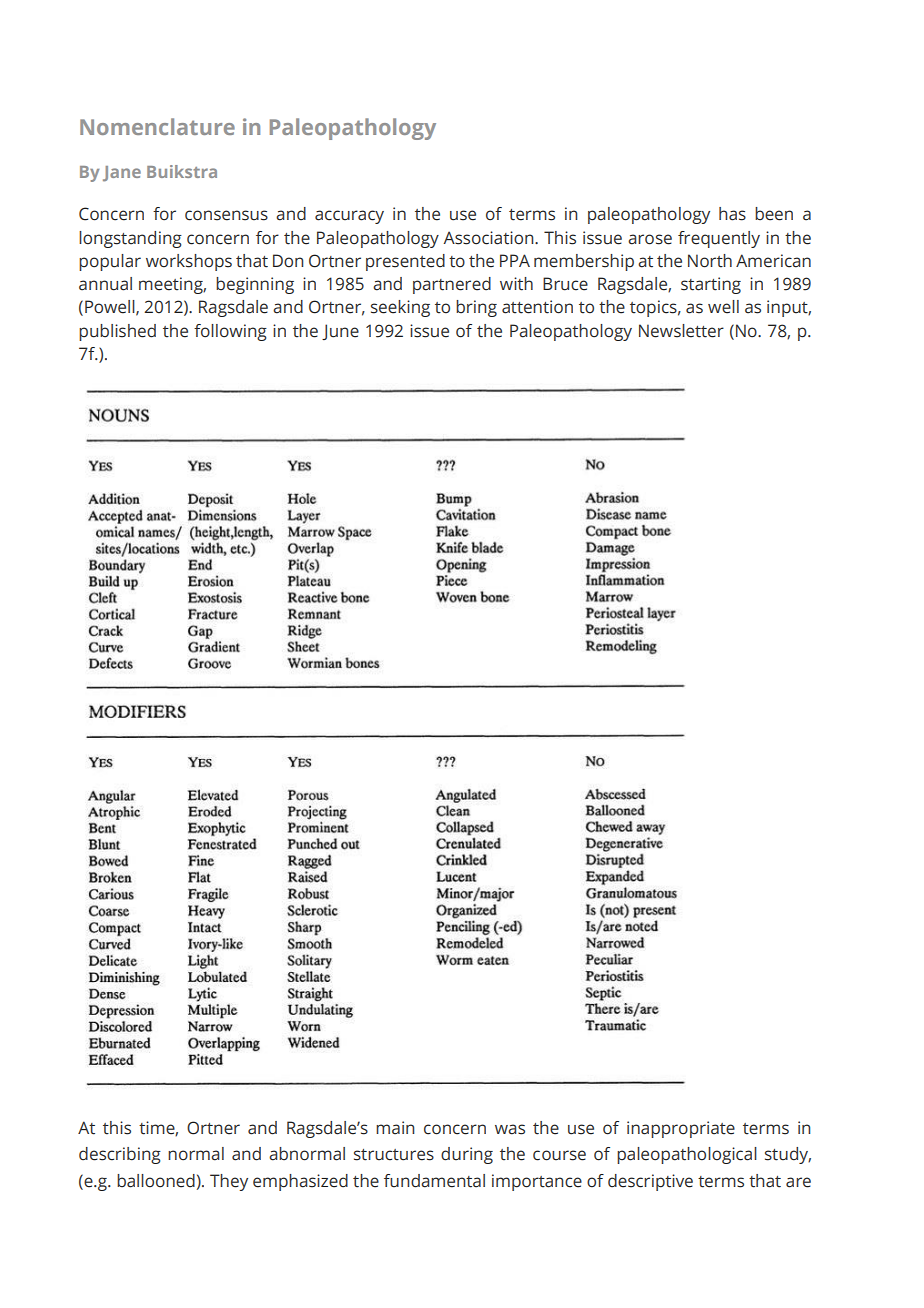 Image resolution: width=924 pixels, height=1308 pixels. What do you see at coordinates (395, 1128) in the screenshot?
I see `main` at bounding box center [395, 1128].
